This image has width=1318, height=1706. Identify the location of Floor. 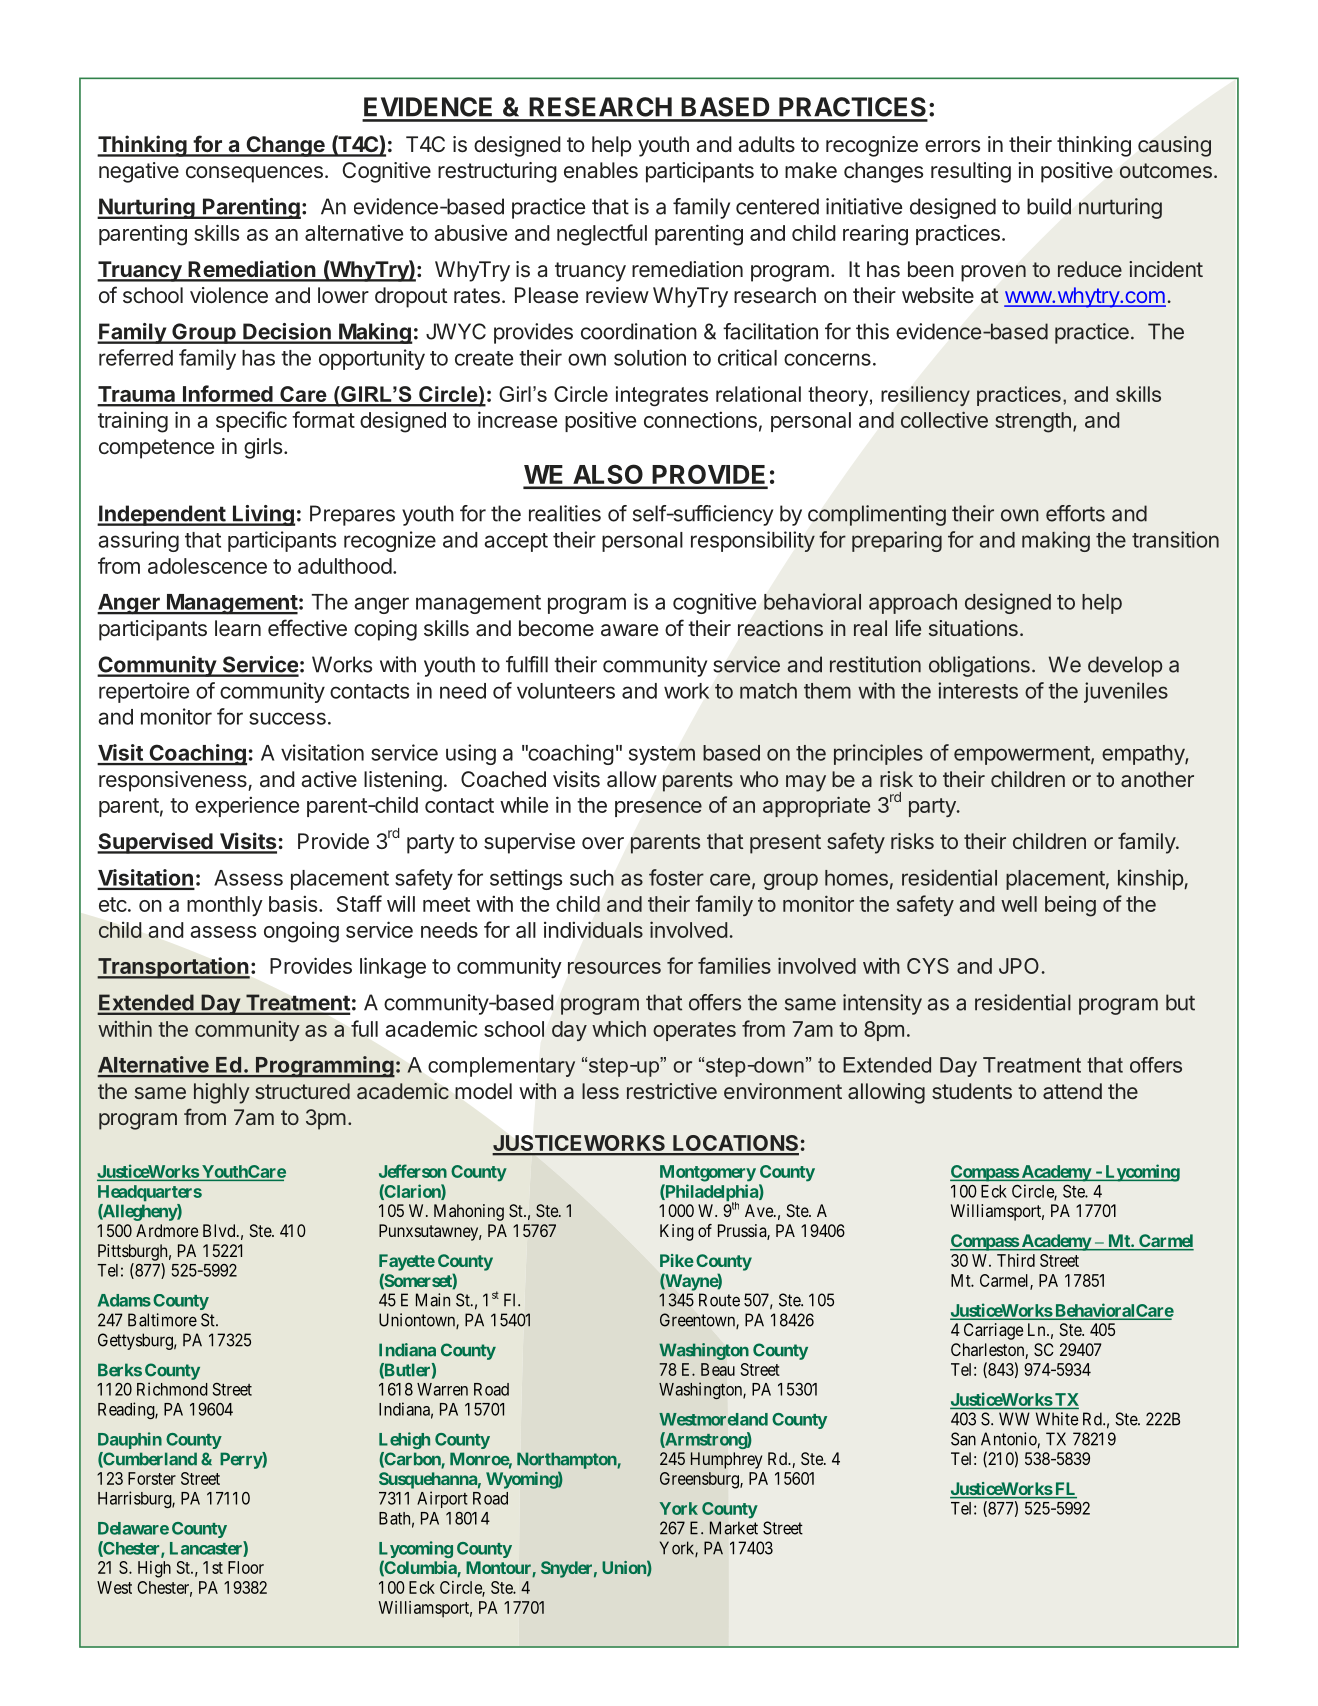
(246, 1567).
